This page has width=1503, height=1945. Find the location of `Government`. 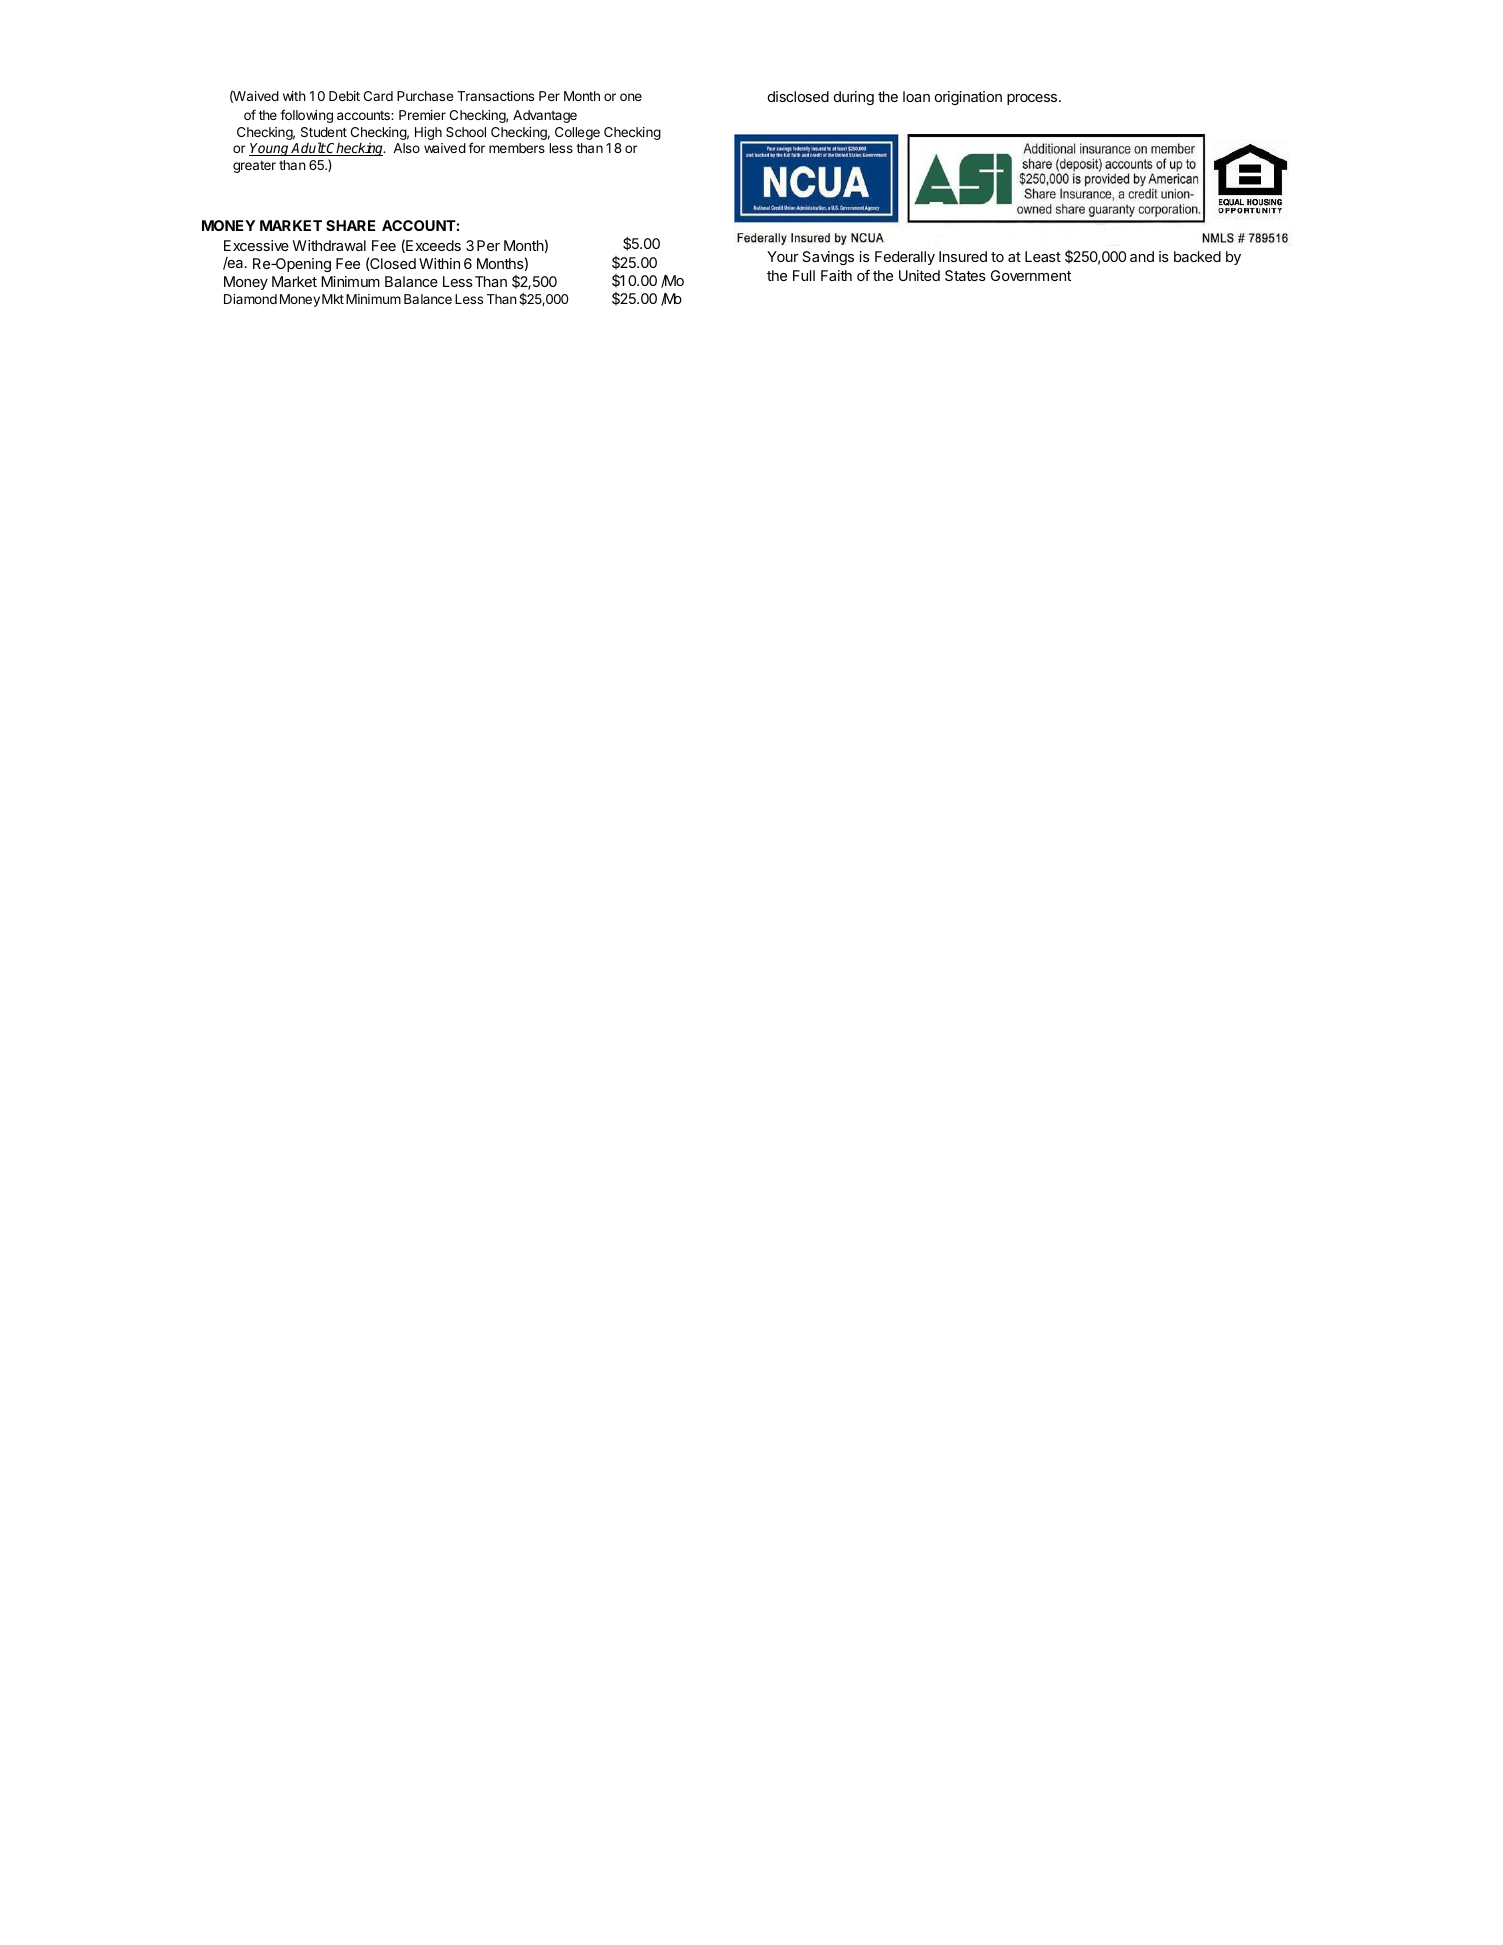

Government is located at coordinates (1031, 275).
